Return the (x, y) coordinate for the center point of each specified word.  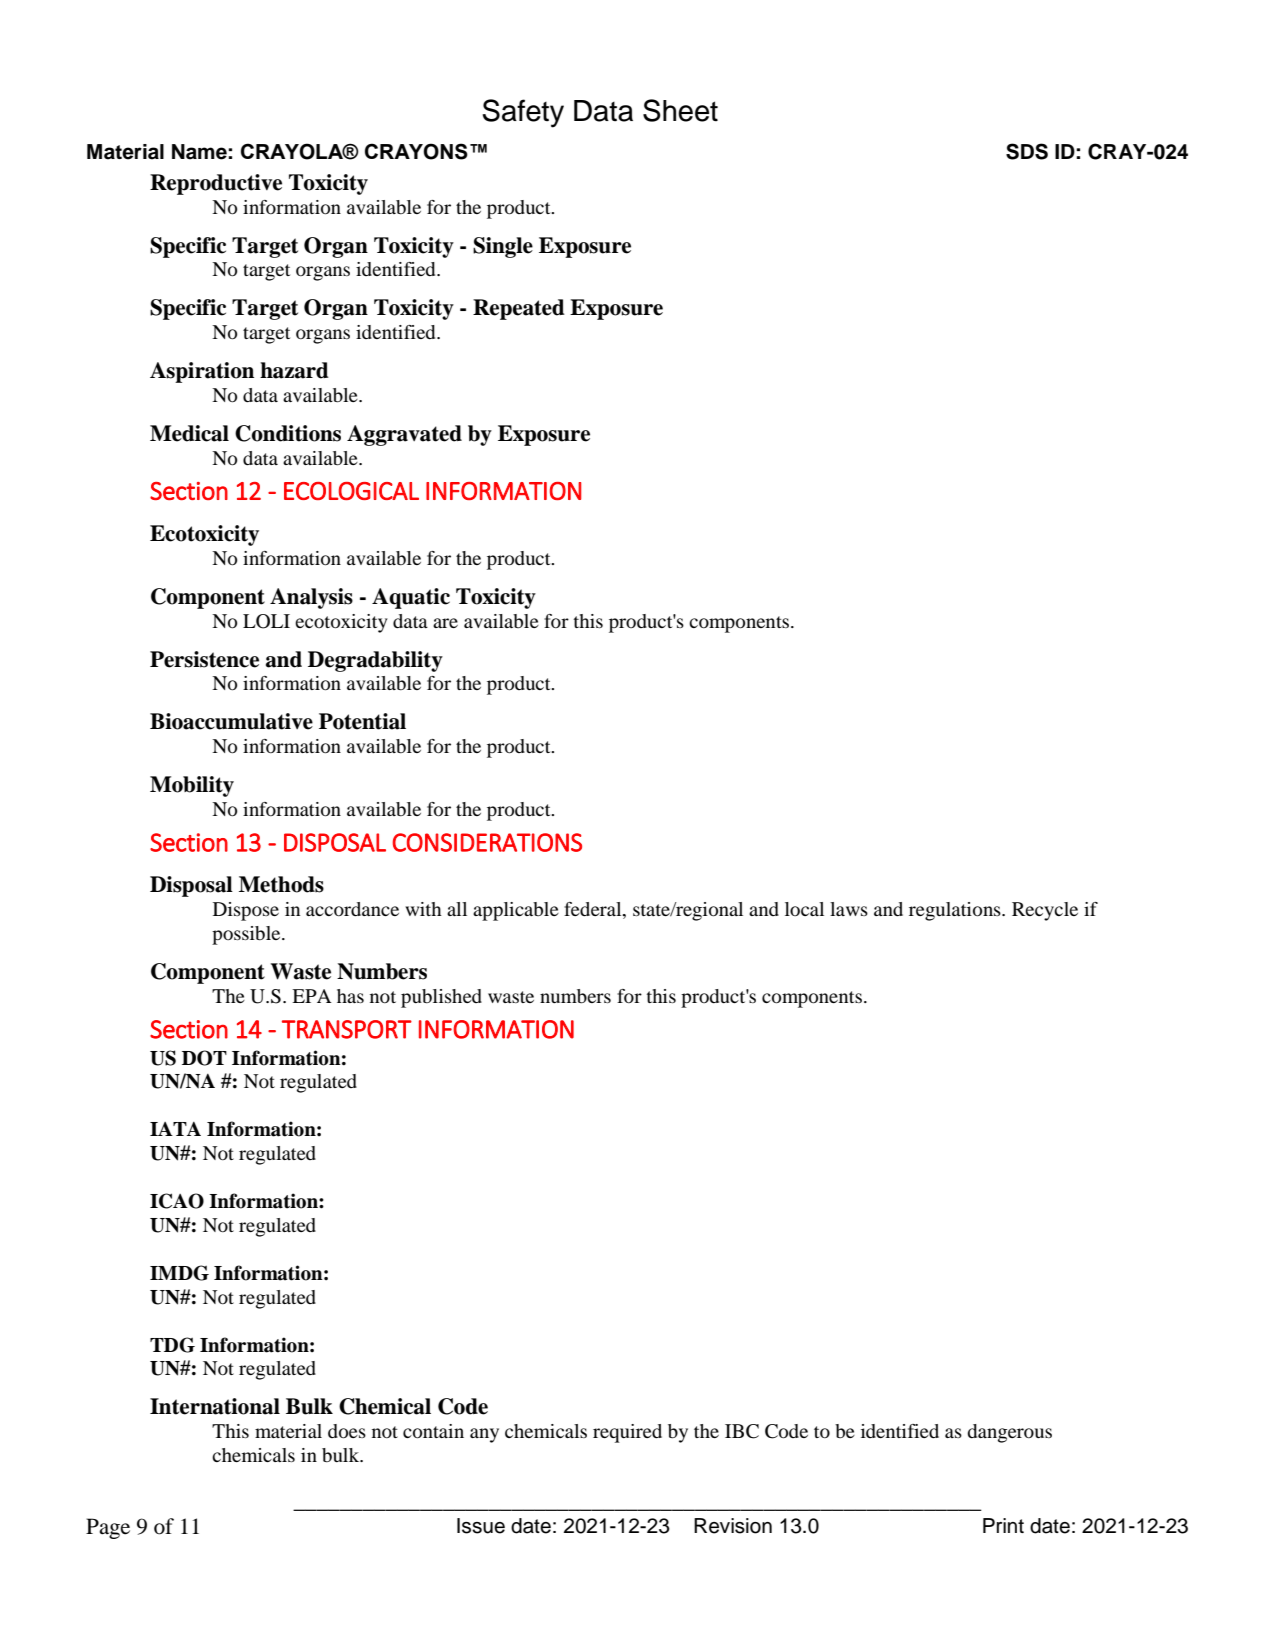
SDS (1027, 151)
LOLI (266, 621)
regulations (956, 911)
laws (849, 909)
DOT (204, 1058)
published (441, 998)
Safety (523, 113)
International (215, 1406)
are (445, 623)
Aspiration (202, 372)
